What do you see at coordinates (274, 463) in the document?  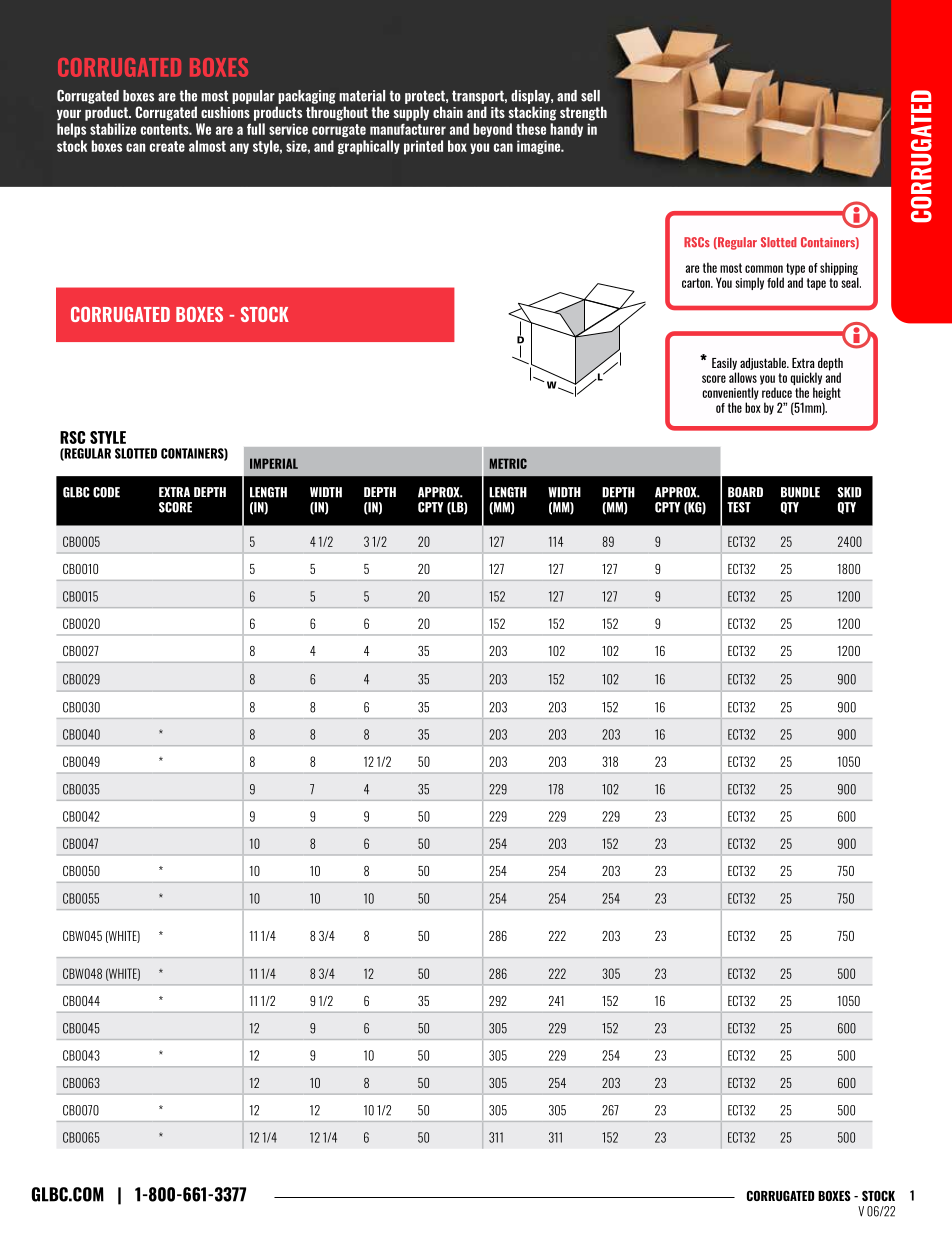 I see `IMPERIAL` at bounding box center [274, 463].
